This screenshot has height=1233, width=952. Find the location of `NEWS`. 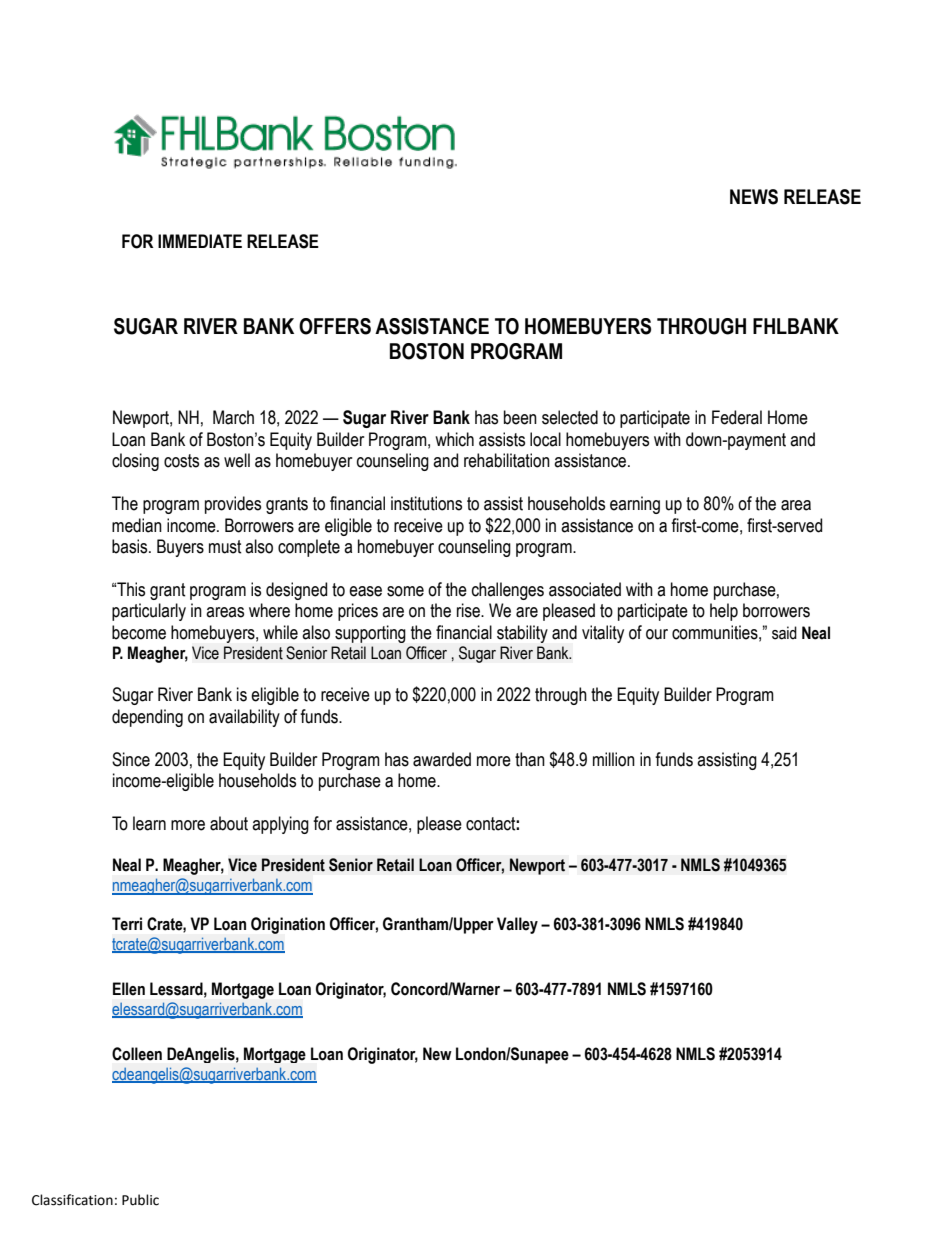

NEWS is located at coordinates (754, 197).
